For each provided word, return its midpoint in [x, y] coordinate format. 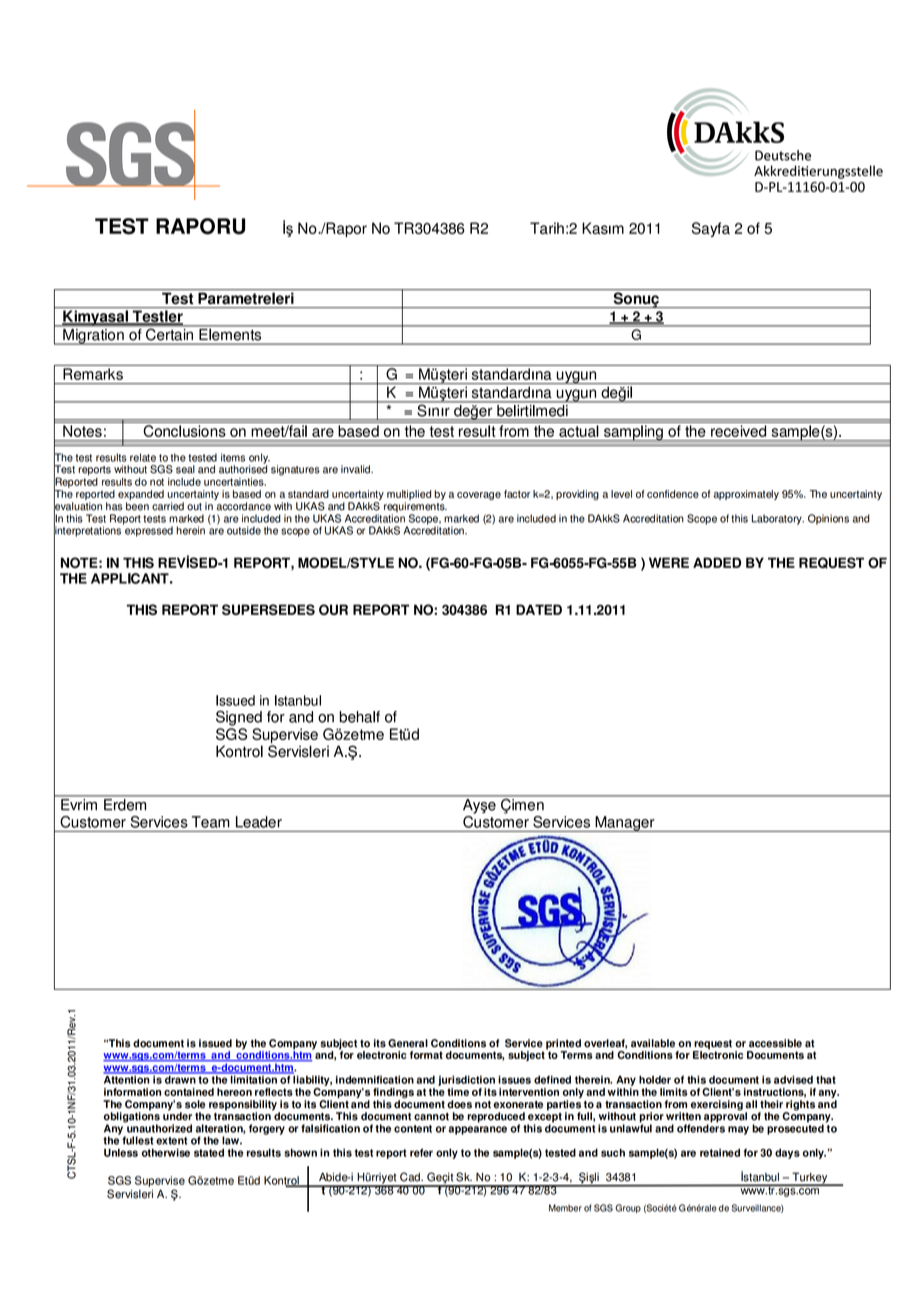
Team [210, 822]
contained [189, 1092]
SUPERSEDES [268, 609]
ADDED [717, 562]
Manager [625, 824]
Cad [411, 1177]
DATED [539, 609]
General [408, 1043]
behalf [359, 717]
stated [209, 1152]
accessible [775, 1043]
